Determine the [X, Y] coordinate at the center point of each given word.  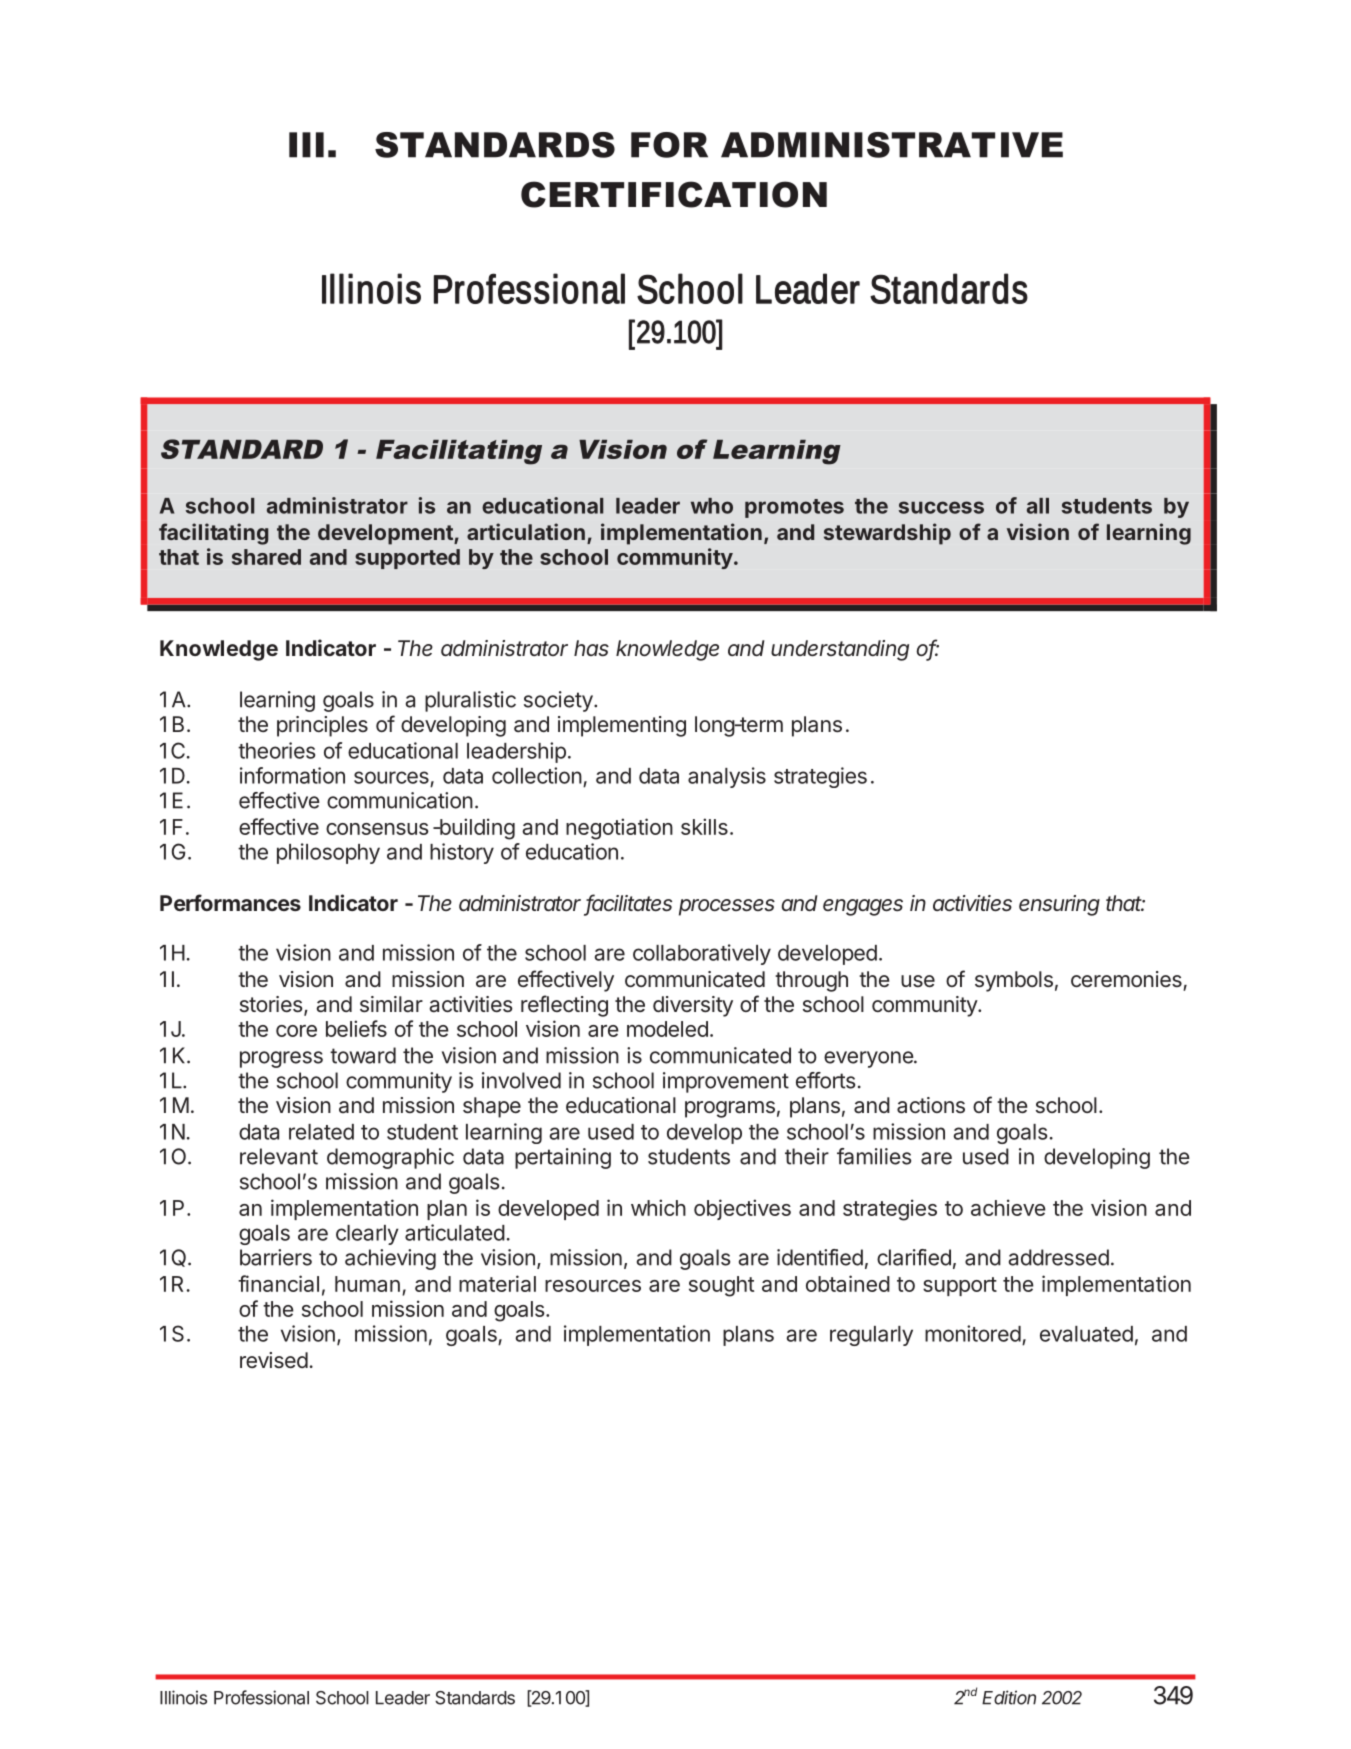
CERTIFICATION [674, 194]
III [306, 145]
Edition [1009, 1697]
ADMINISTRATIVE [892, 145]
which [658, 1207]
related [321, 1132]
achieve [1008, 1207]
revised [274, 1360]
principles [322, 726]
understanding [840, 650]
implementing [622, 726]
